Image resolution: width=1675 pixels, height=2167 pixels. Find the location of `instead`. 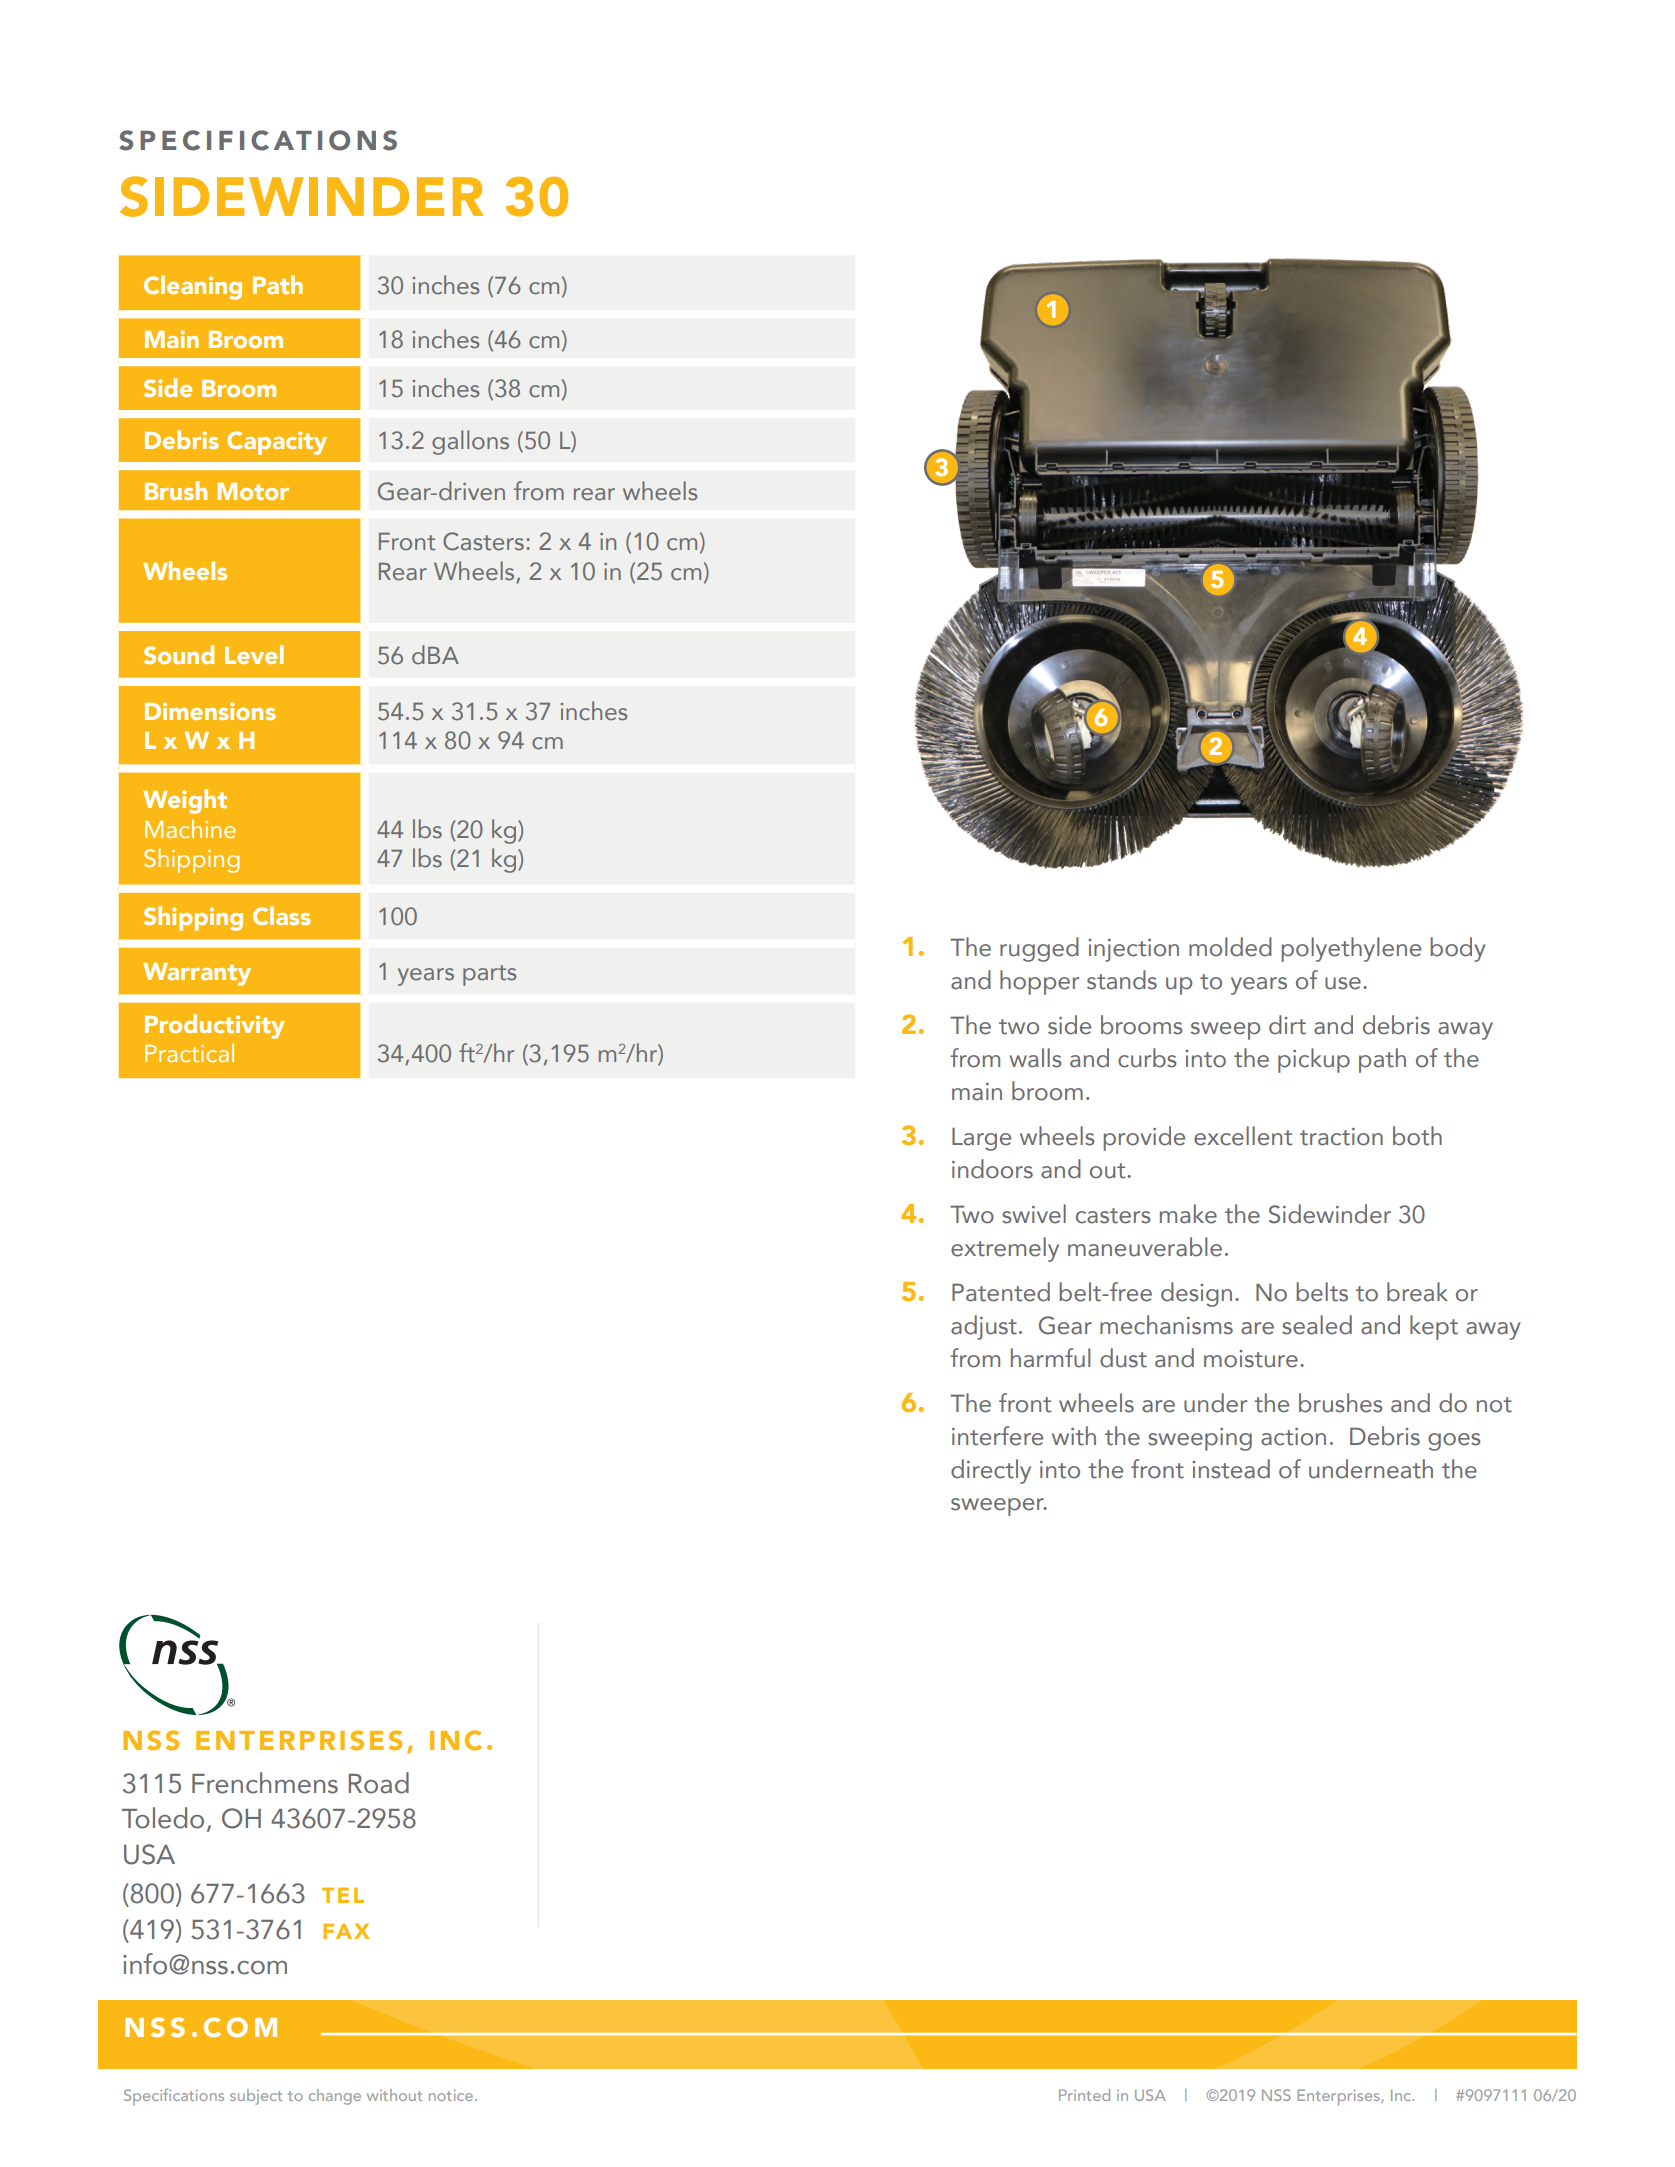

instead is located at coordinates (1231, 1469).
